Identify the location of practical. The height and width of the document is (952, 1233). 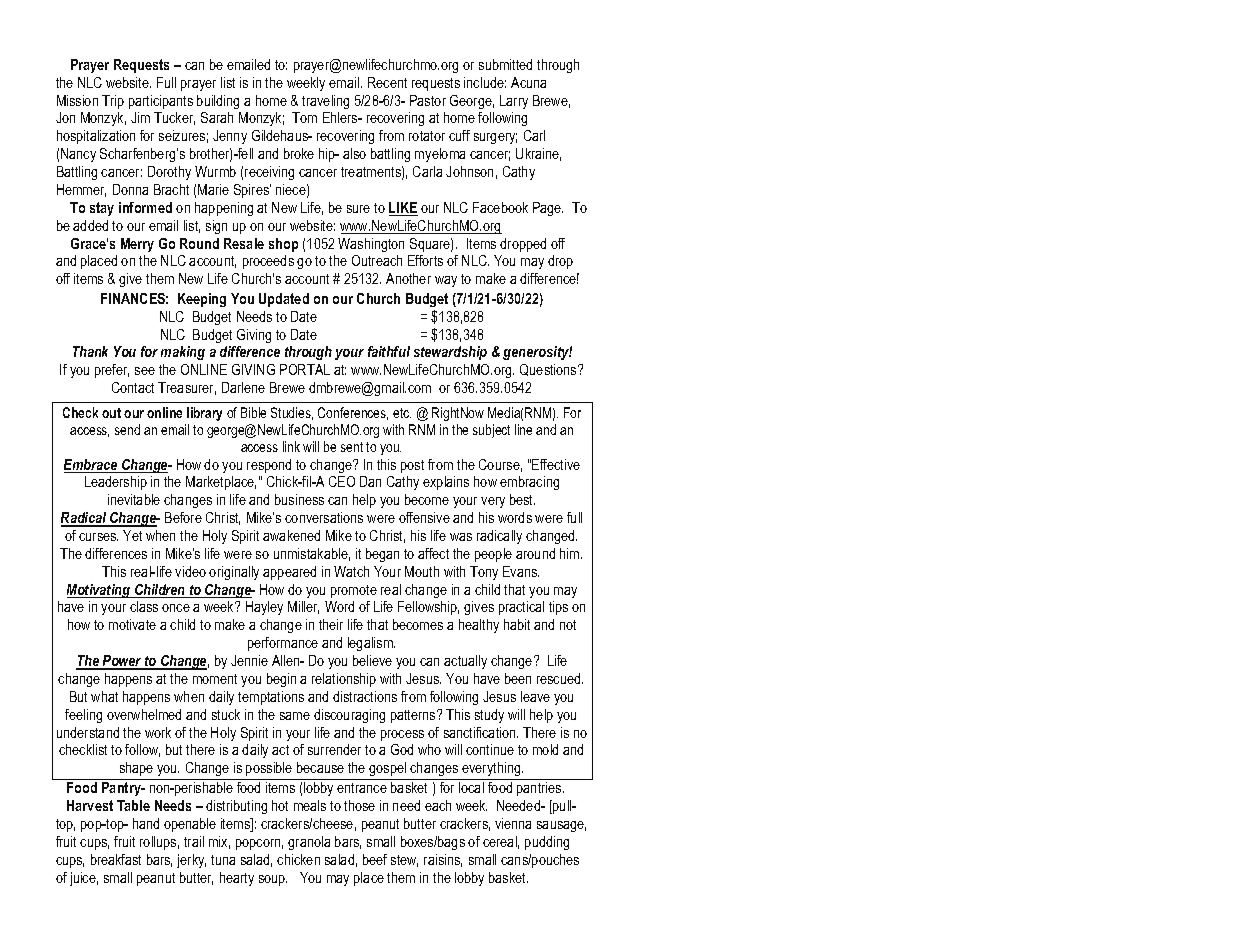
(521, 608).
